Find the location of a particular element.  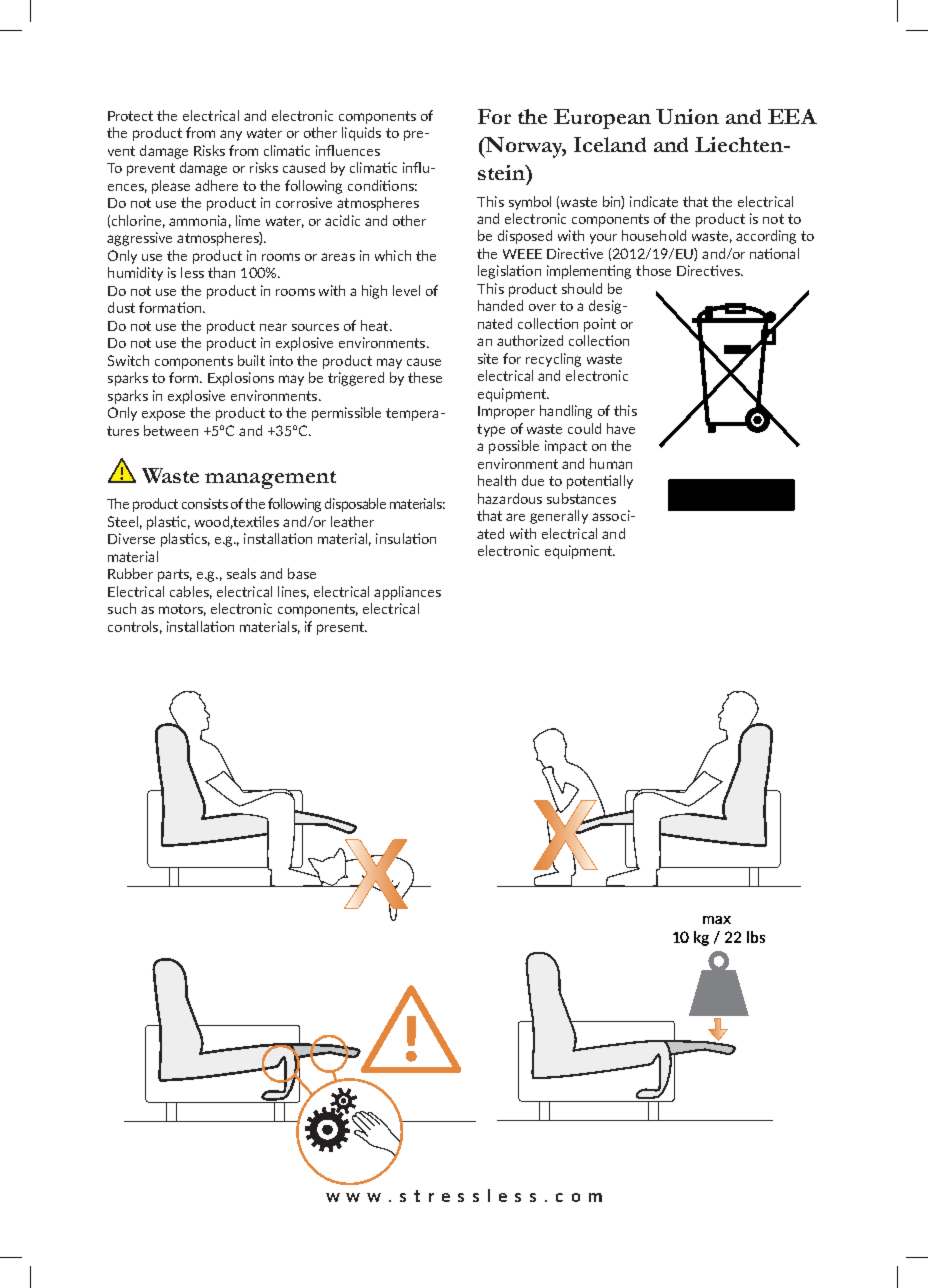

present is located at coordinates (342, 628).
